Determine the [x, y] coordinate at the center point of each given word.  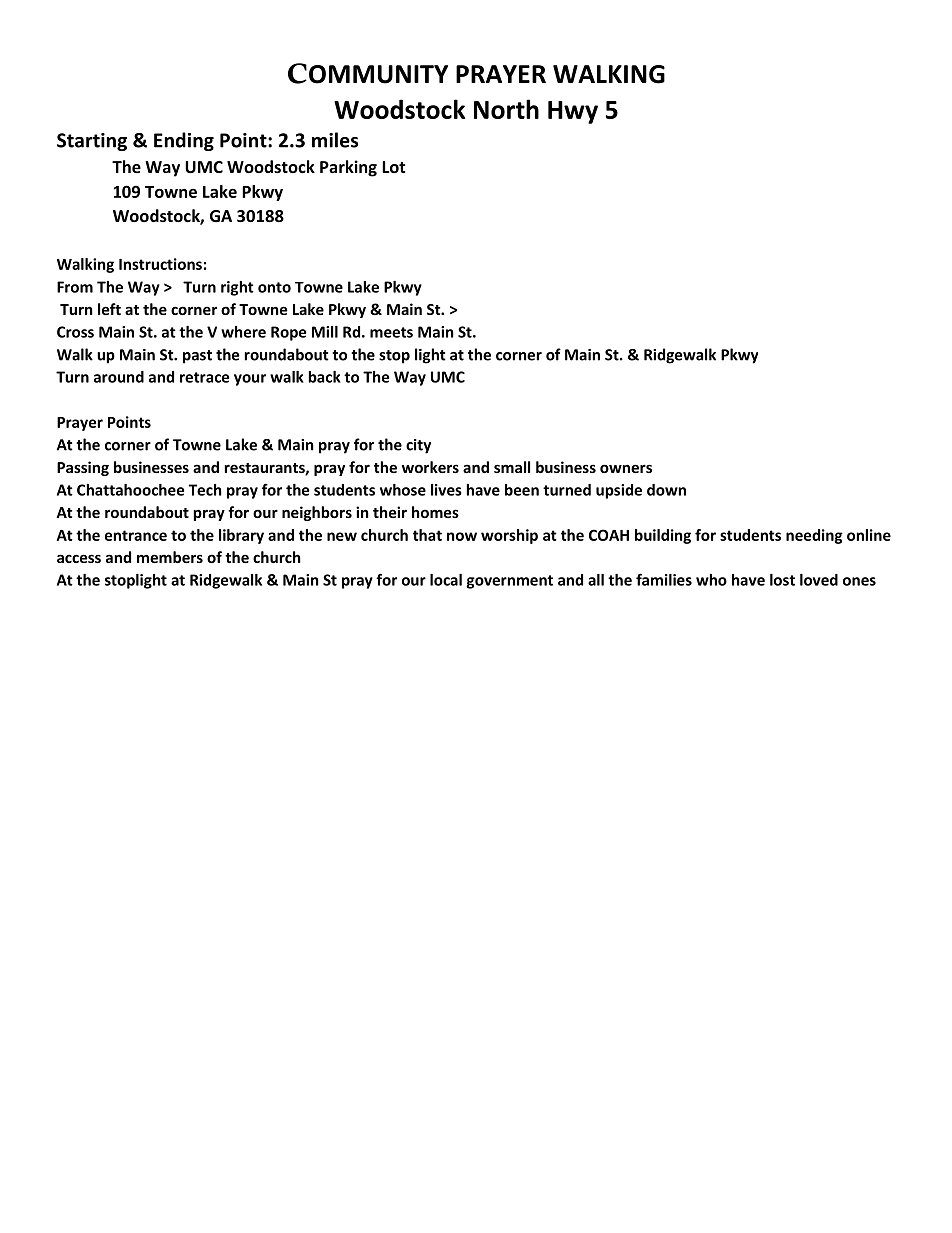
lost [782, 580]
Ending [184, 141]
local [446, 580]
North [506, 109]
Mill [325, 332]
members [170, 557]
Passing [83, 468]
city [418, 446]
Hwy [573, 112]
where [243, 332]
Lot [393, 167]
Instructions [160, 264]
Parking [348, 168]
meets [391, 332]
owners [626, 468]
